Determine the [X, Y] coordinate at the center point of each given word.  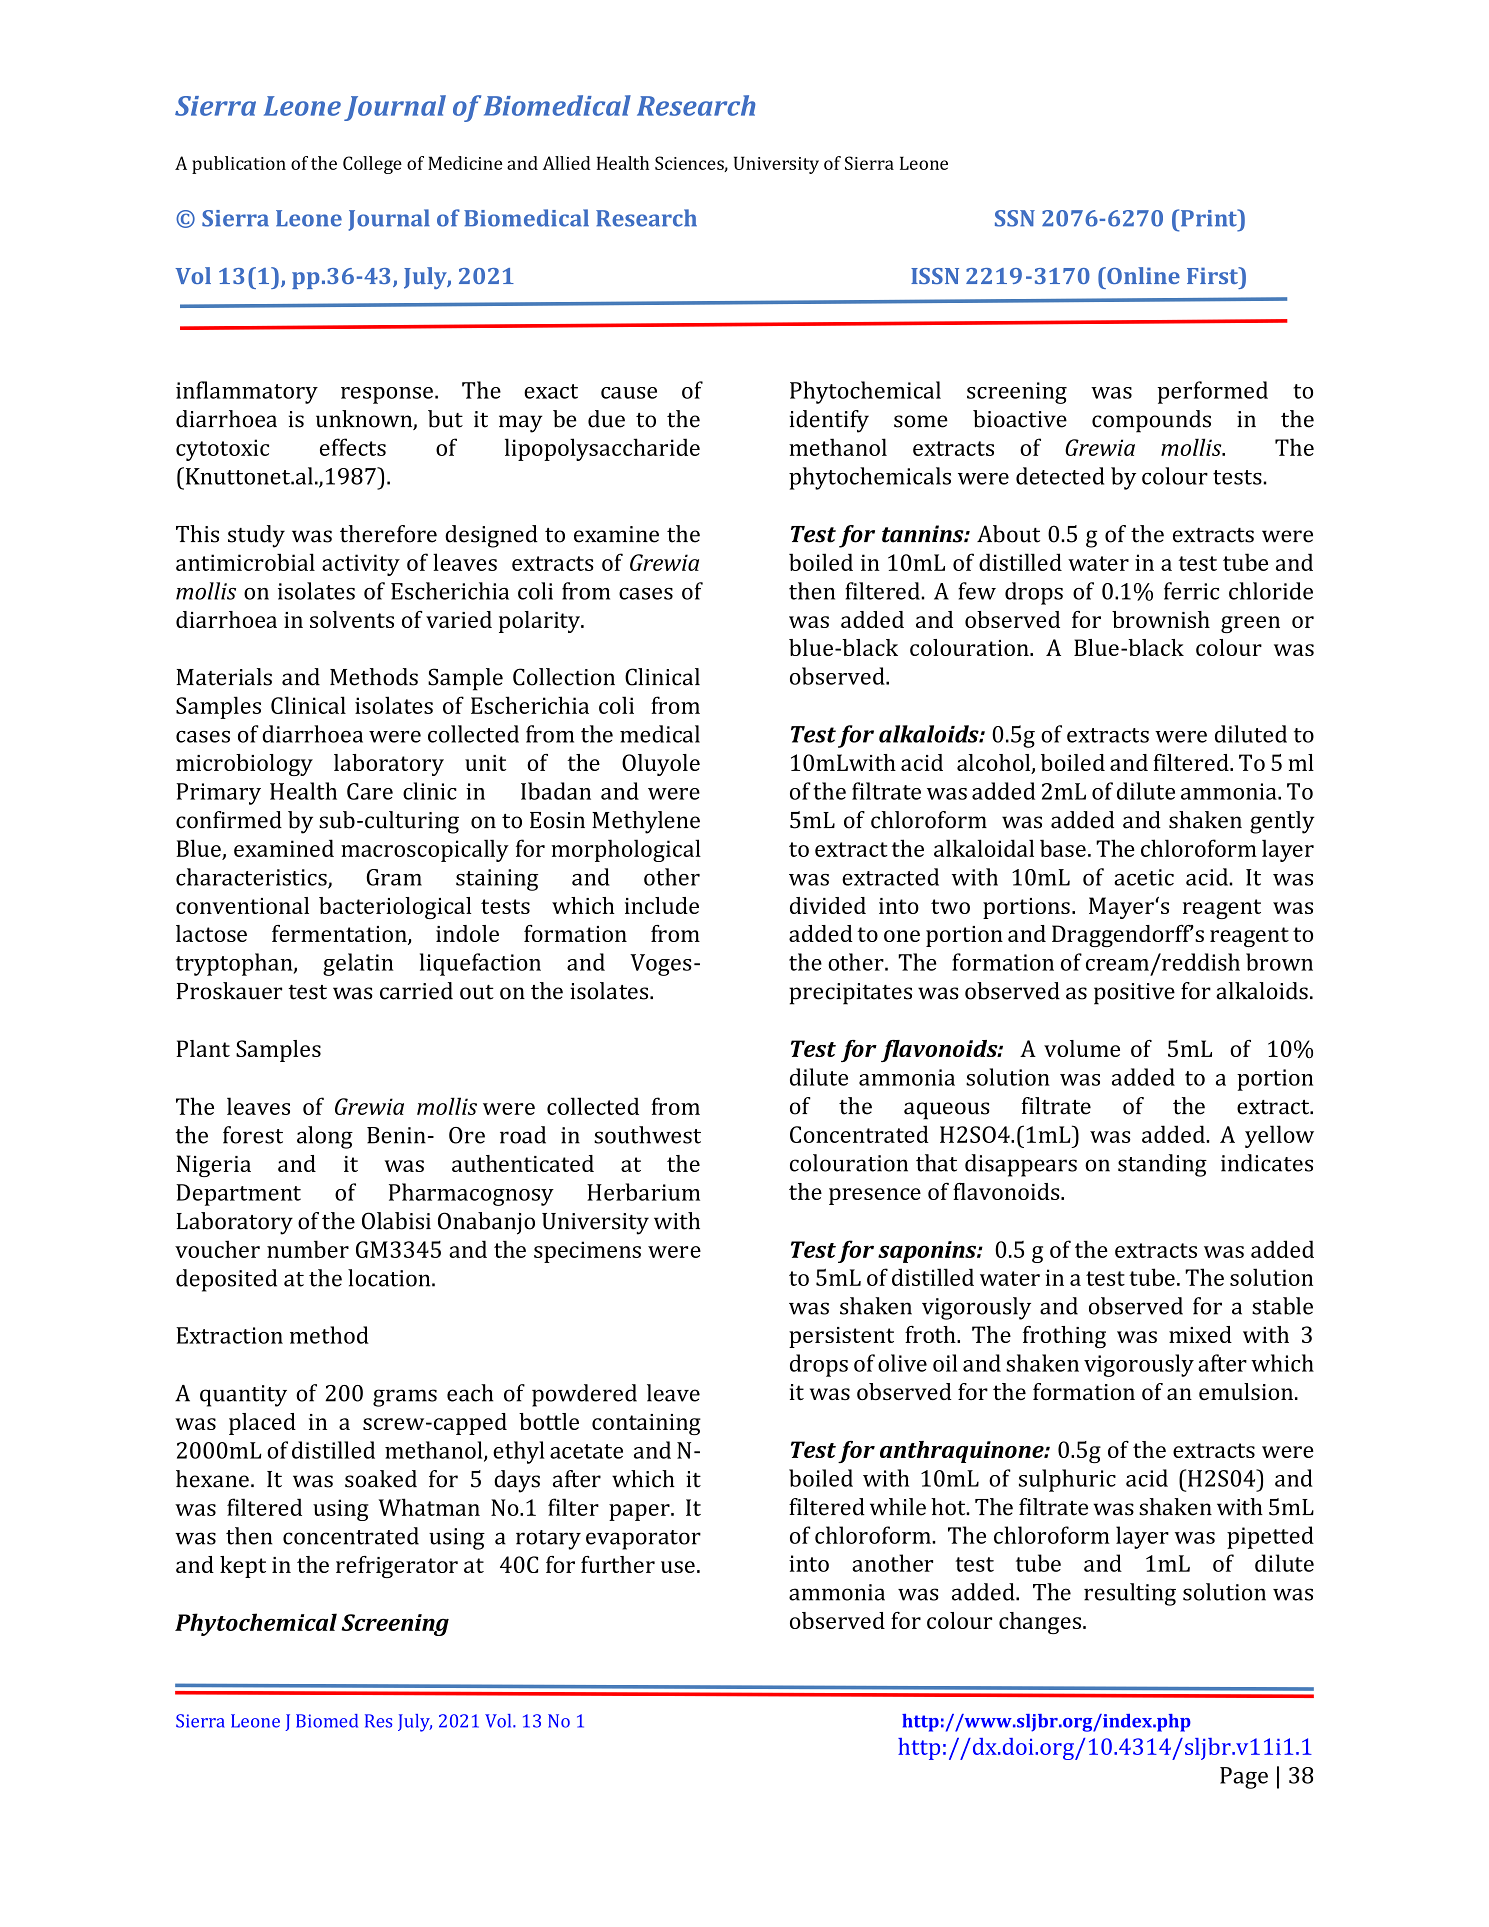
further [618, 1564]
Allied [567, 163]
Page [1244, 1778]
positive [1134, 994]
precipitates [850, 994]
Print [1208, 218]
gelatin [358, 964]
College [372, 165]
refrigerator [397, 1567]
